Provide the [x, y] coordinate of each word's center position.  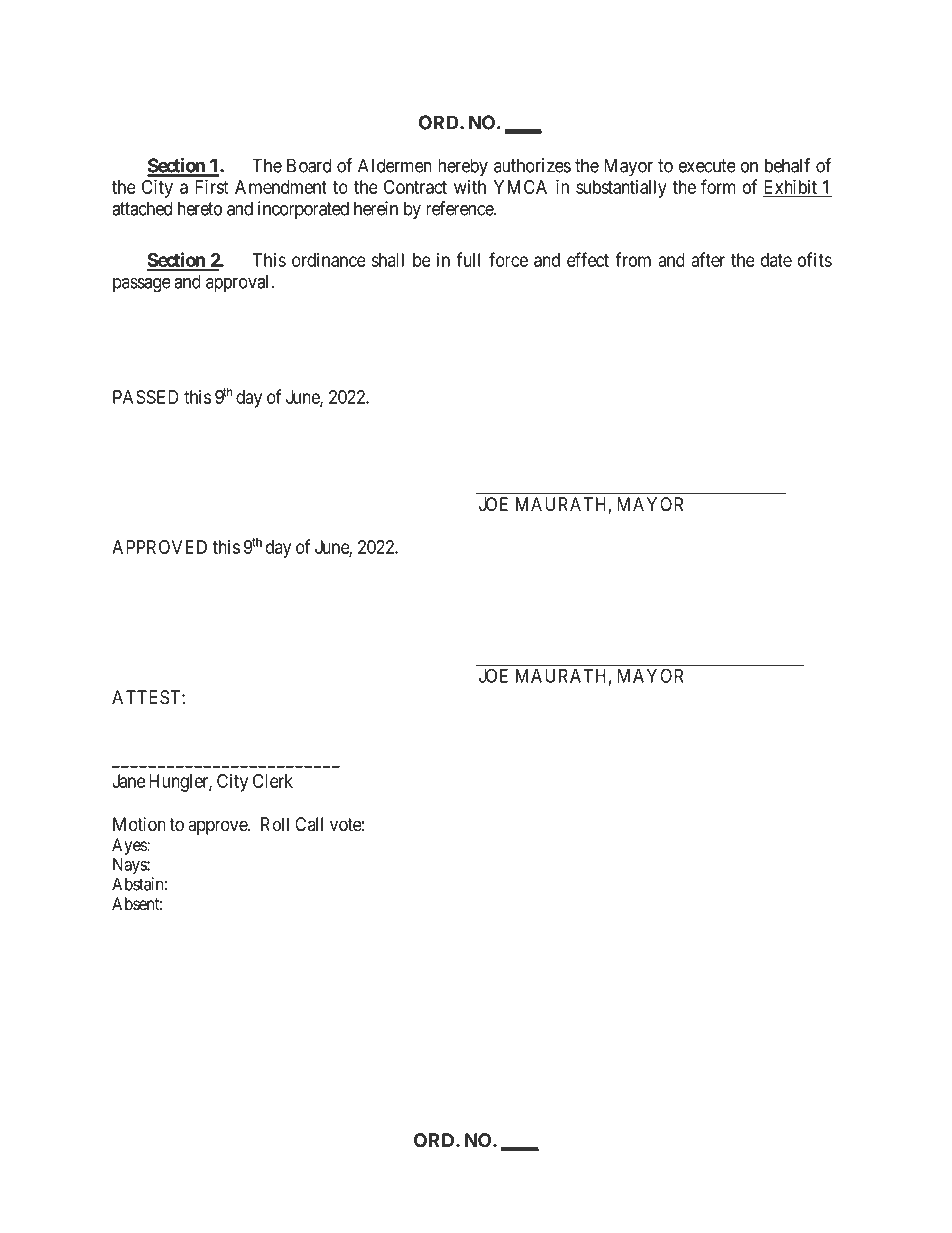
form [718, 186]
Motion [139, 824]
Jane [128, 781]
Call [309, 824]
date [776, 260]
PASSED [146, 397]
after [708, 259]
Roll [275, 824]
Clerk [273, 781]
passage [142, 285]
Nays [130, 866]
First [212, 186]
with [470, 186]
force [508, 259]
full [468, 259]
